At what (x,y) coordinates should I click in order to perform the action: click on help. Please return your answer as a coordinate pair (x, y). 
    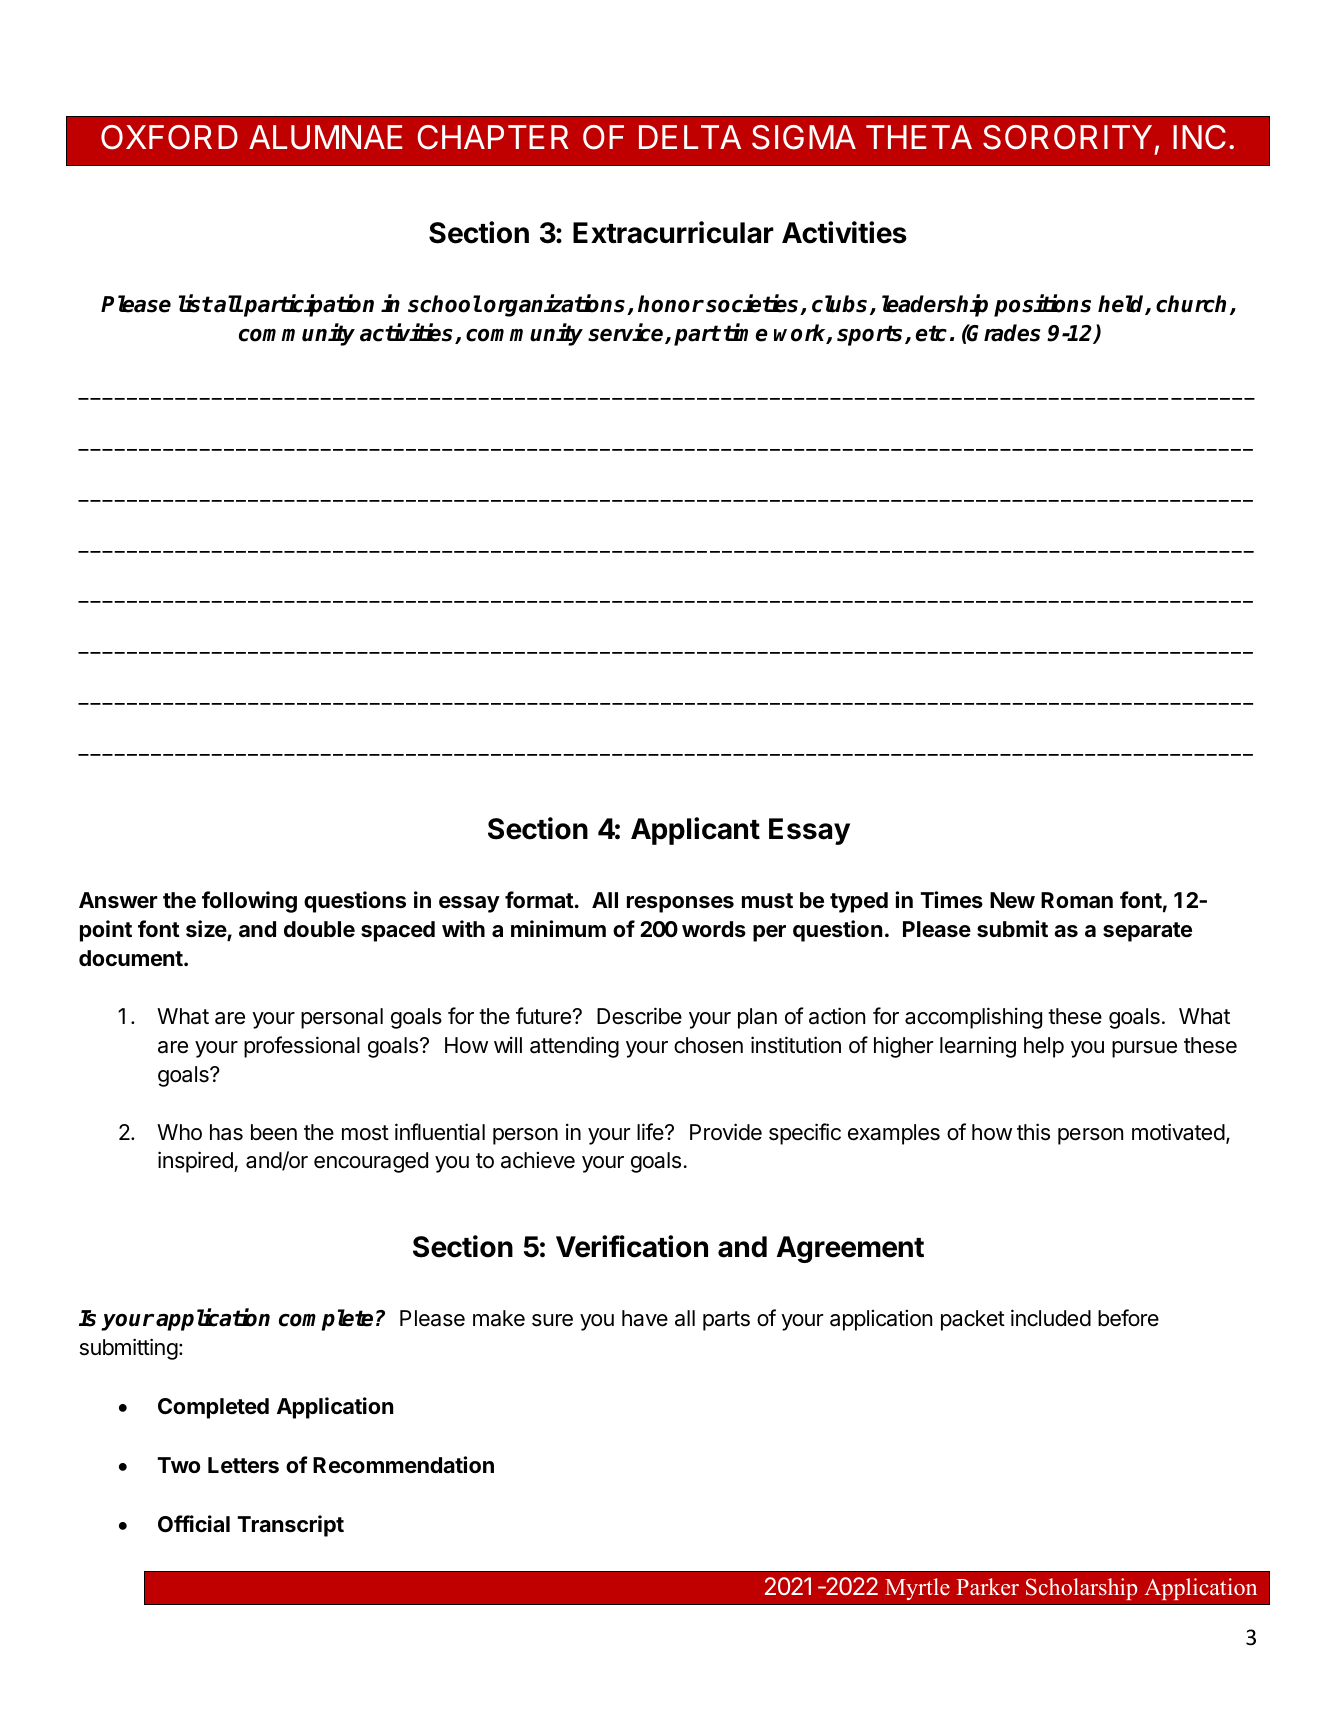
    Looking at the image, I should click on (1044, 1047).
